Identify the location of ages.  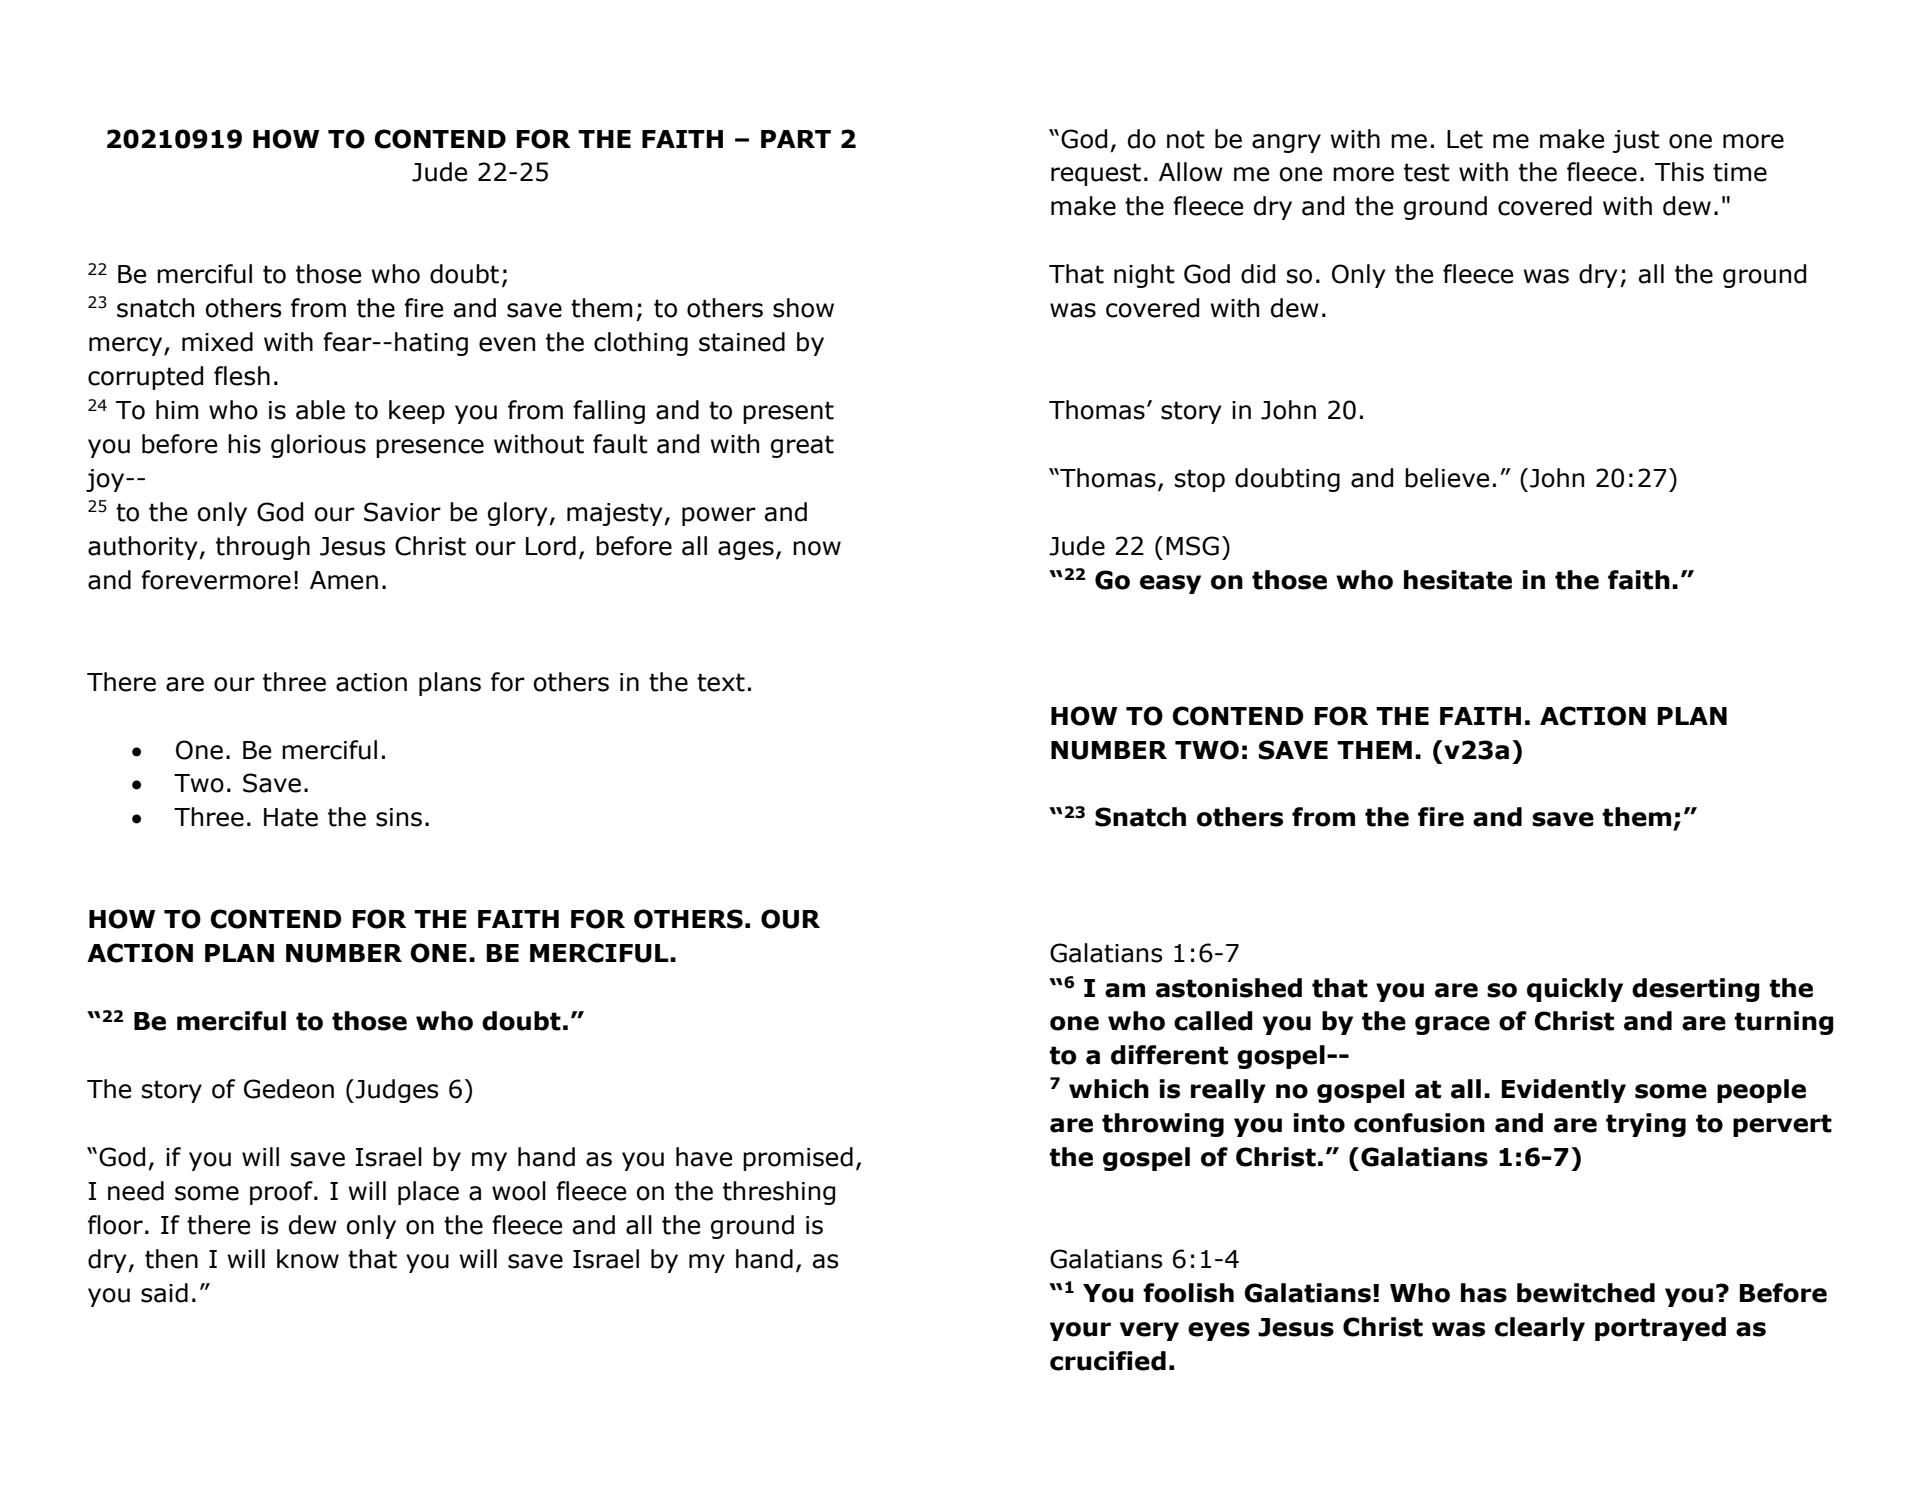
(746, 550).
